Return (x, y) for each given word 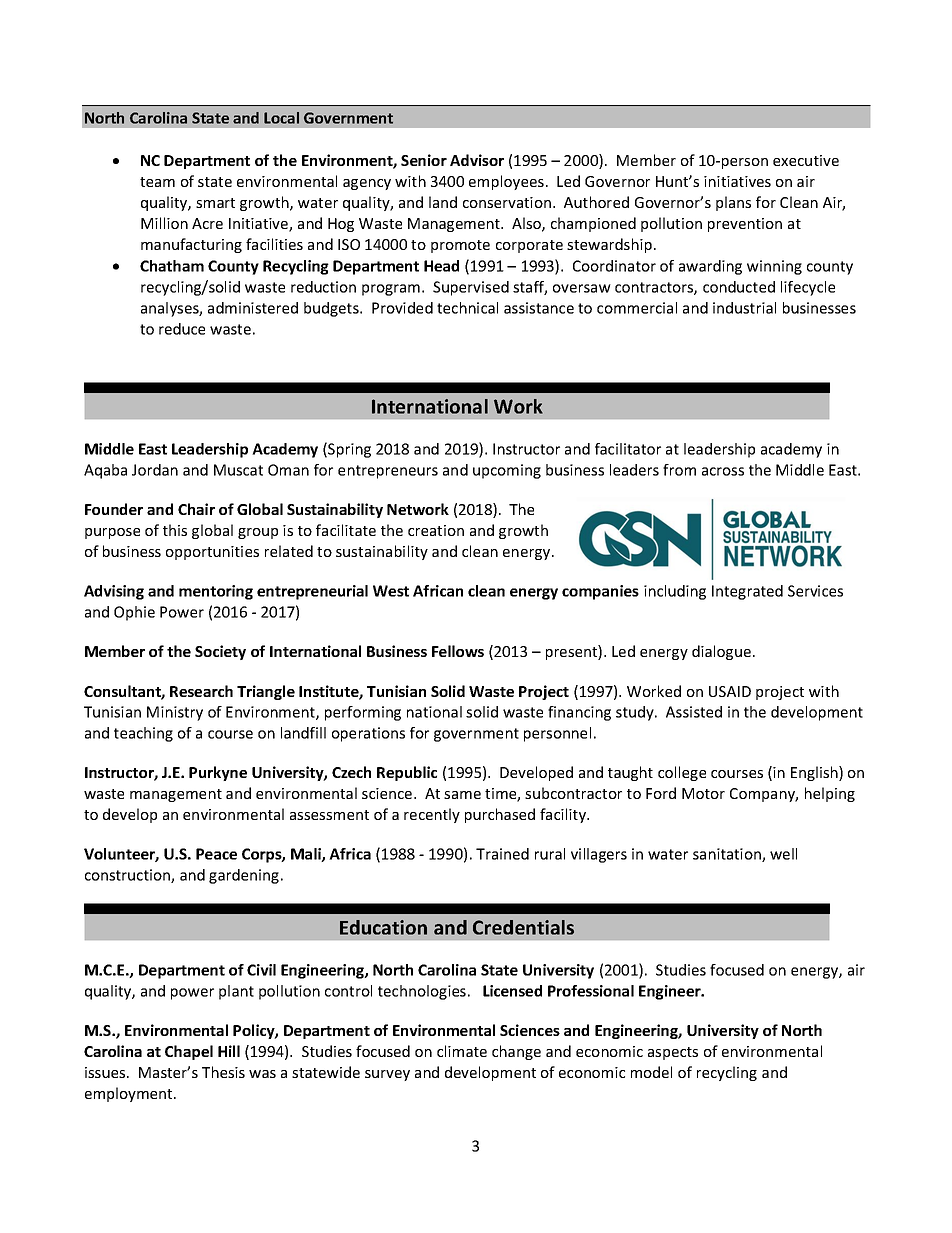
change (516, 1052)
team (157, 182)
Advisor (477, 160)
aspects (673, 1053)
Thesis (223, 1072)
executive (806, 160)
